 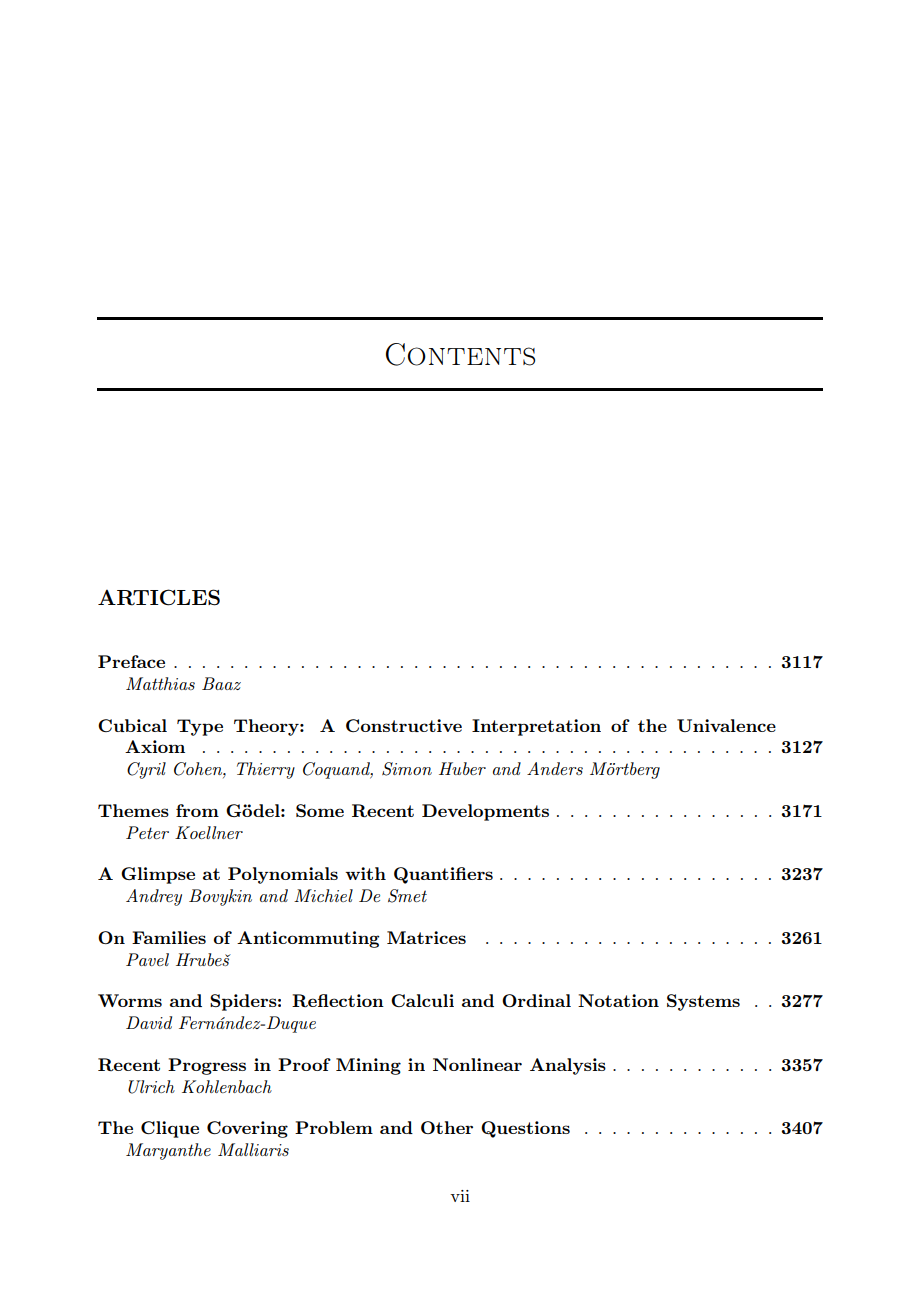 What do you see at coordinates (460, 354) in the page?
I see `Contents` at bounding box center [460, 354].
